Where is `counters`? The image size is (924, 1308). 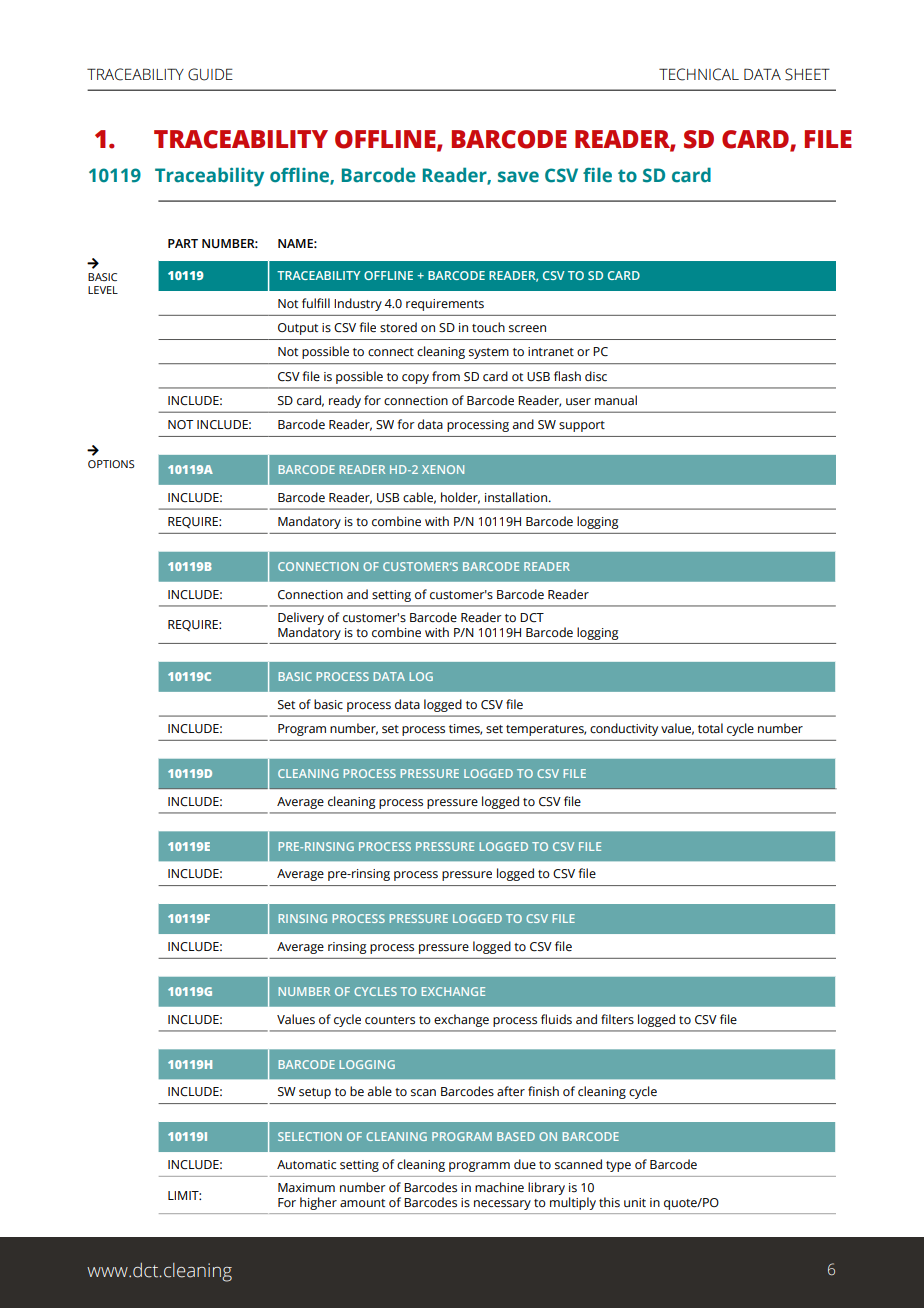
counters is located at coordinates (390, 1020).
